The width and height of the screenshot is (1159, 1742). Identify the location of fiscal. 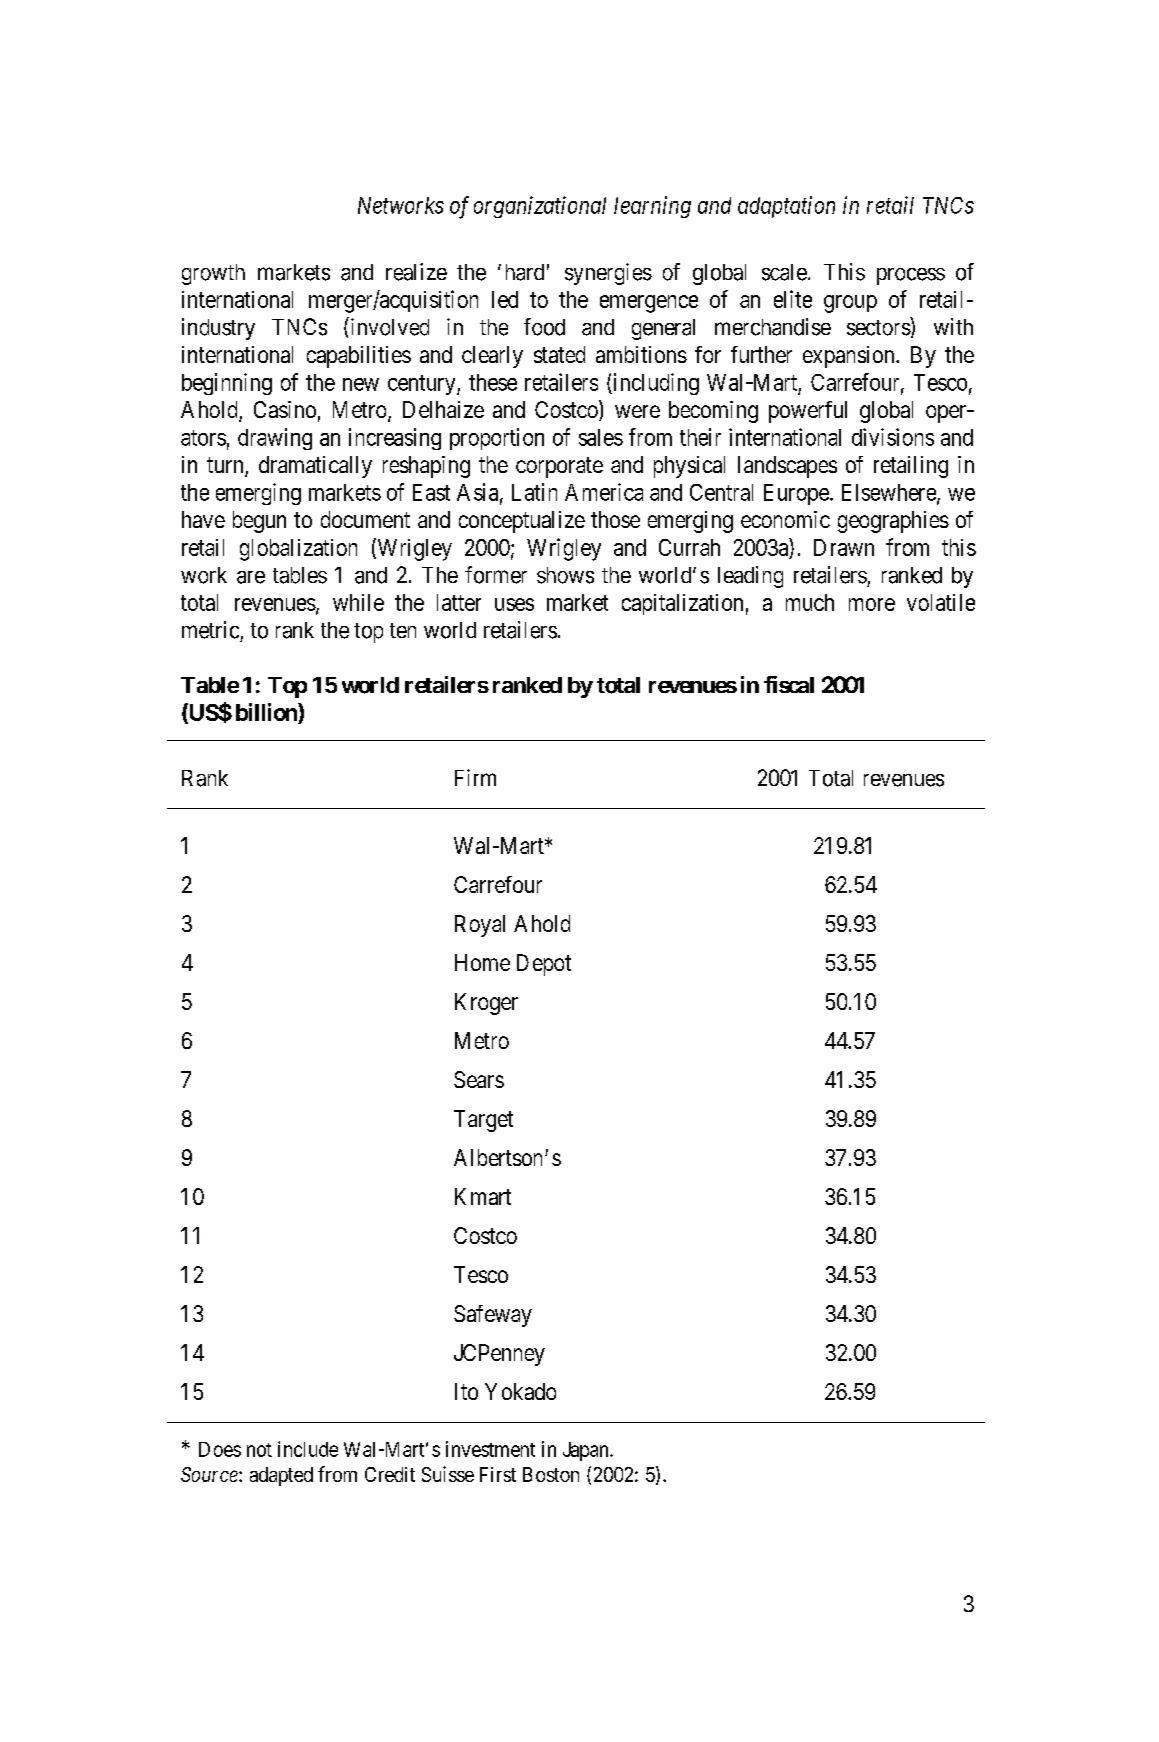
(789, 684).
